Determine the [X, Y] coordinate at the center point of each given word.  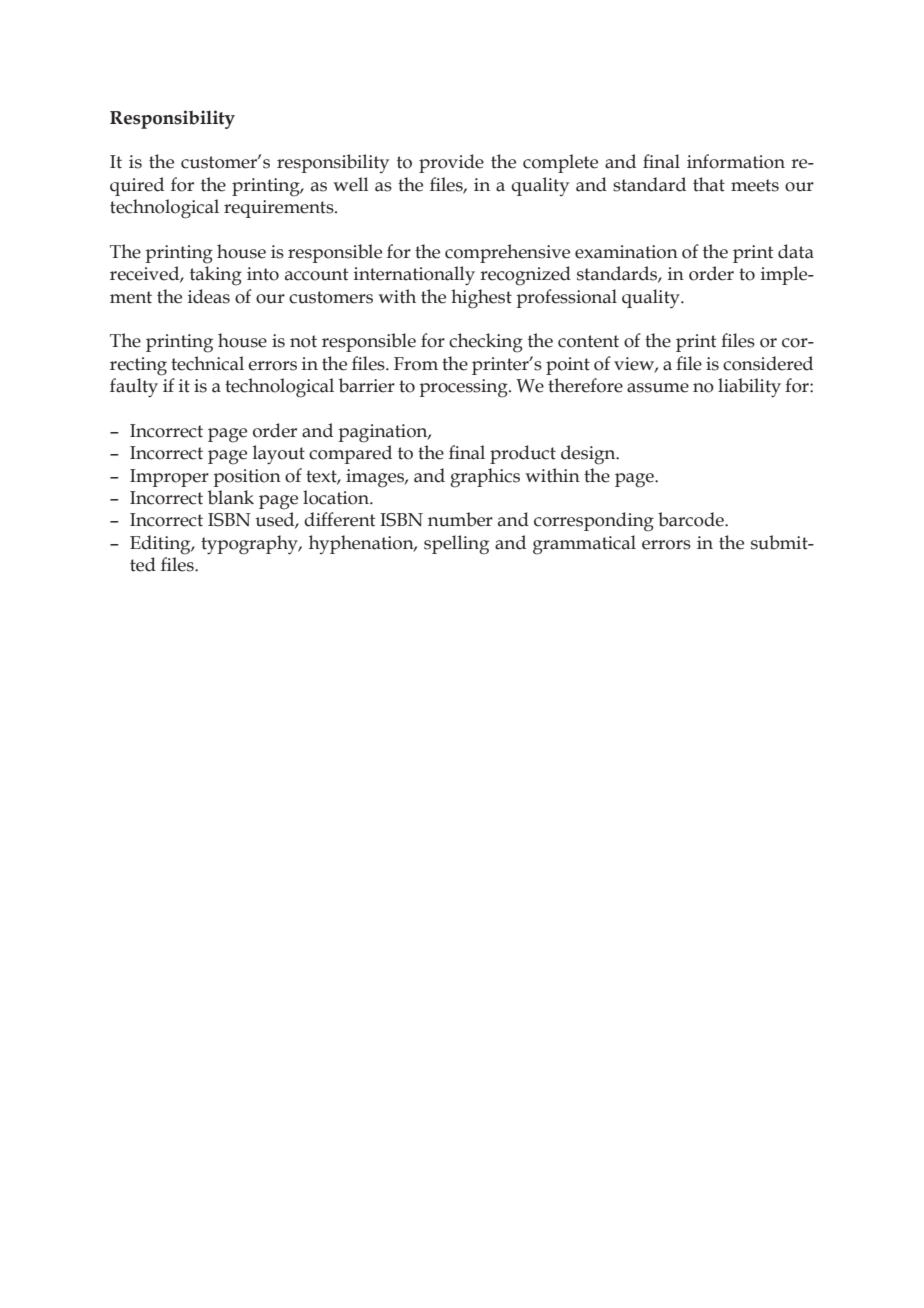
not [303, 341]
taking [216, 276]
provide [451, 163]
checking [486, 343]
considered [768, 363]
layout [279, 455]
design [589, 455]
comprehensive [507, 253]
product [523, 454]
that [709, 184]
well [351, 184]
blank [231, 497]
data [796, 251]
